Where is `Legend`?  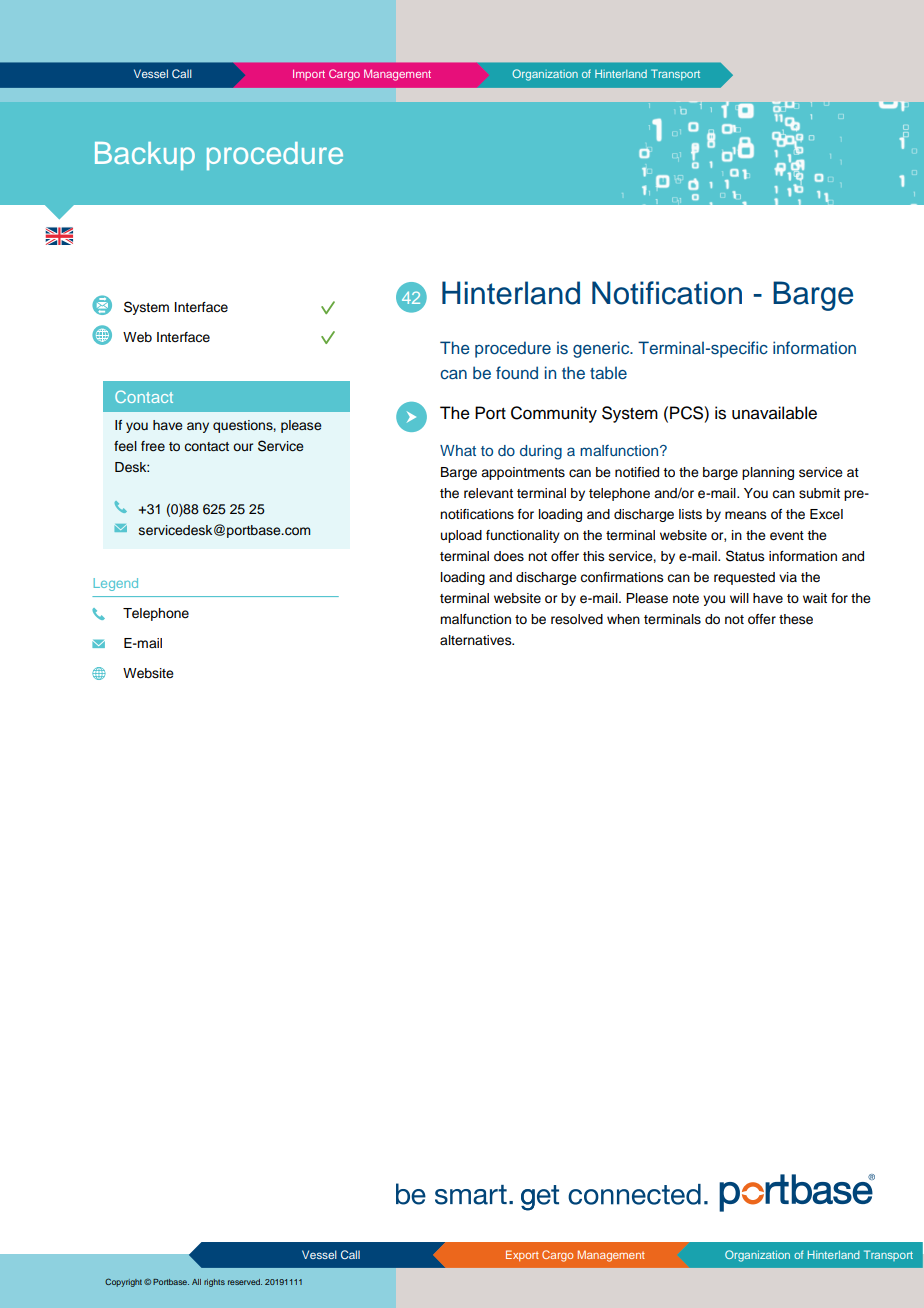
Legend is located at coordinates (116, 584).
